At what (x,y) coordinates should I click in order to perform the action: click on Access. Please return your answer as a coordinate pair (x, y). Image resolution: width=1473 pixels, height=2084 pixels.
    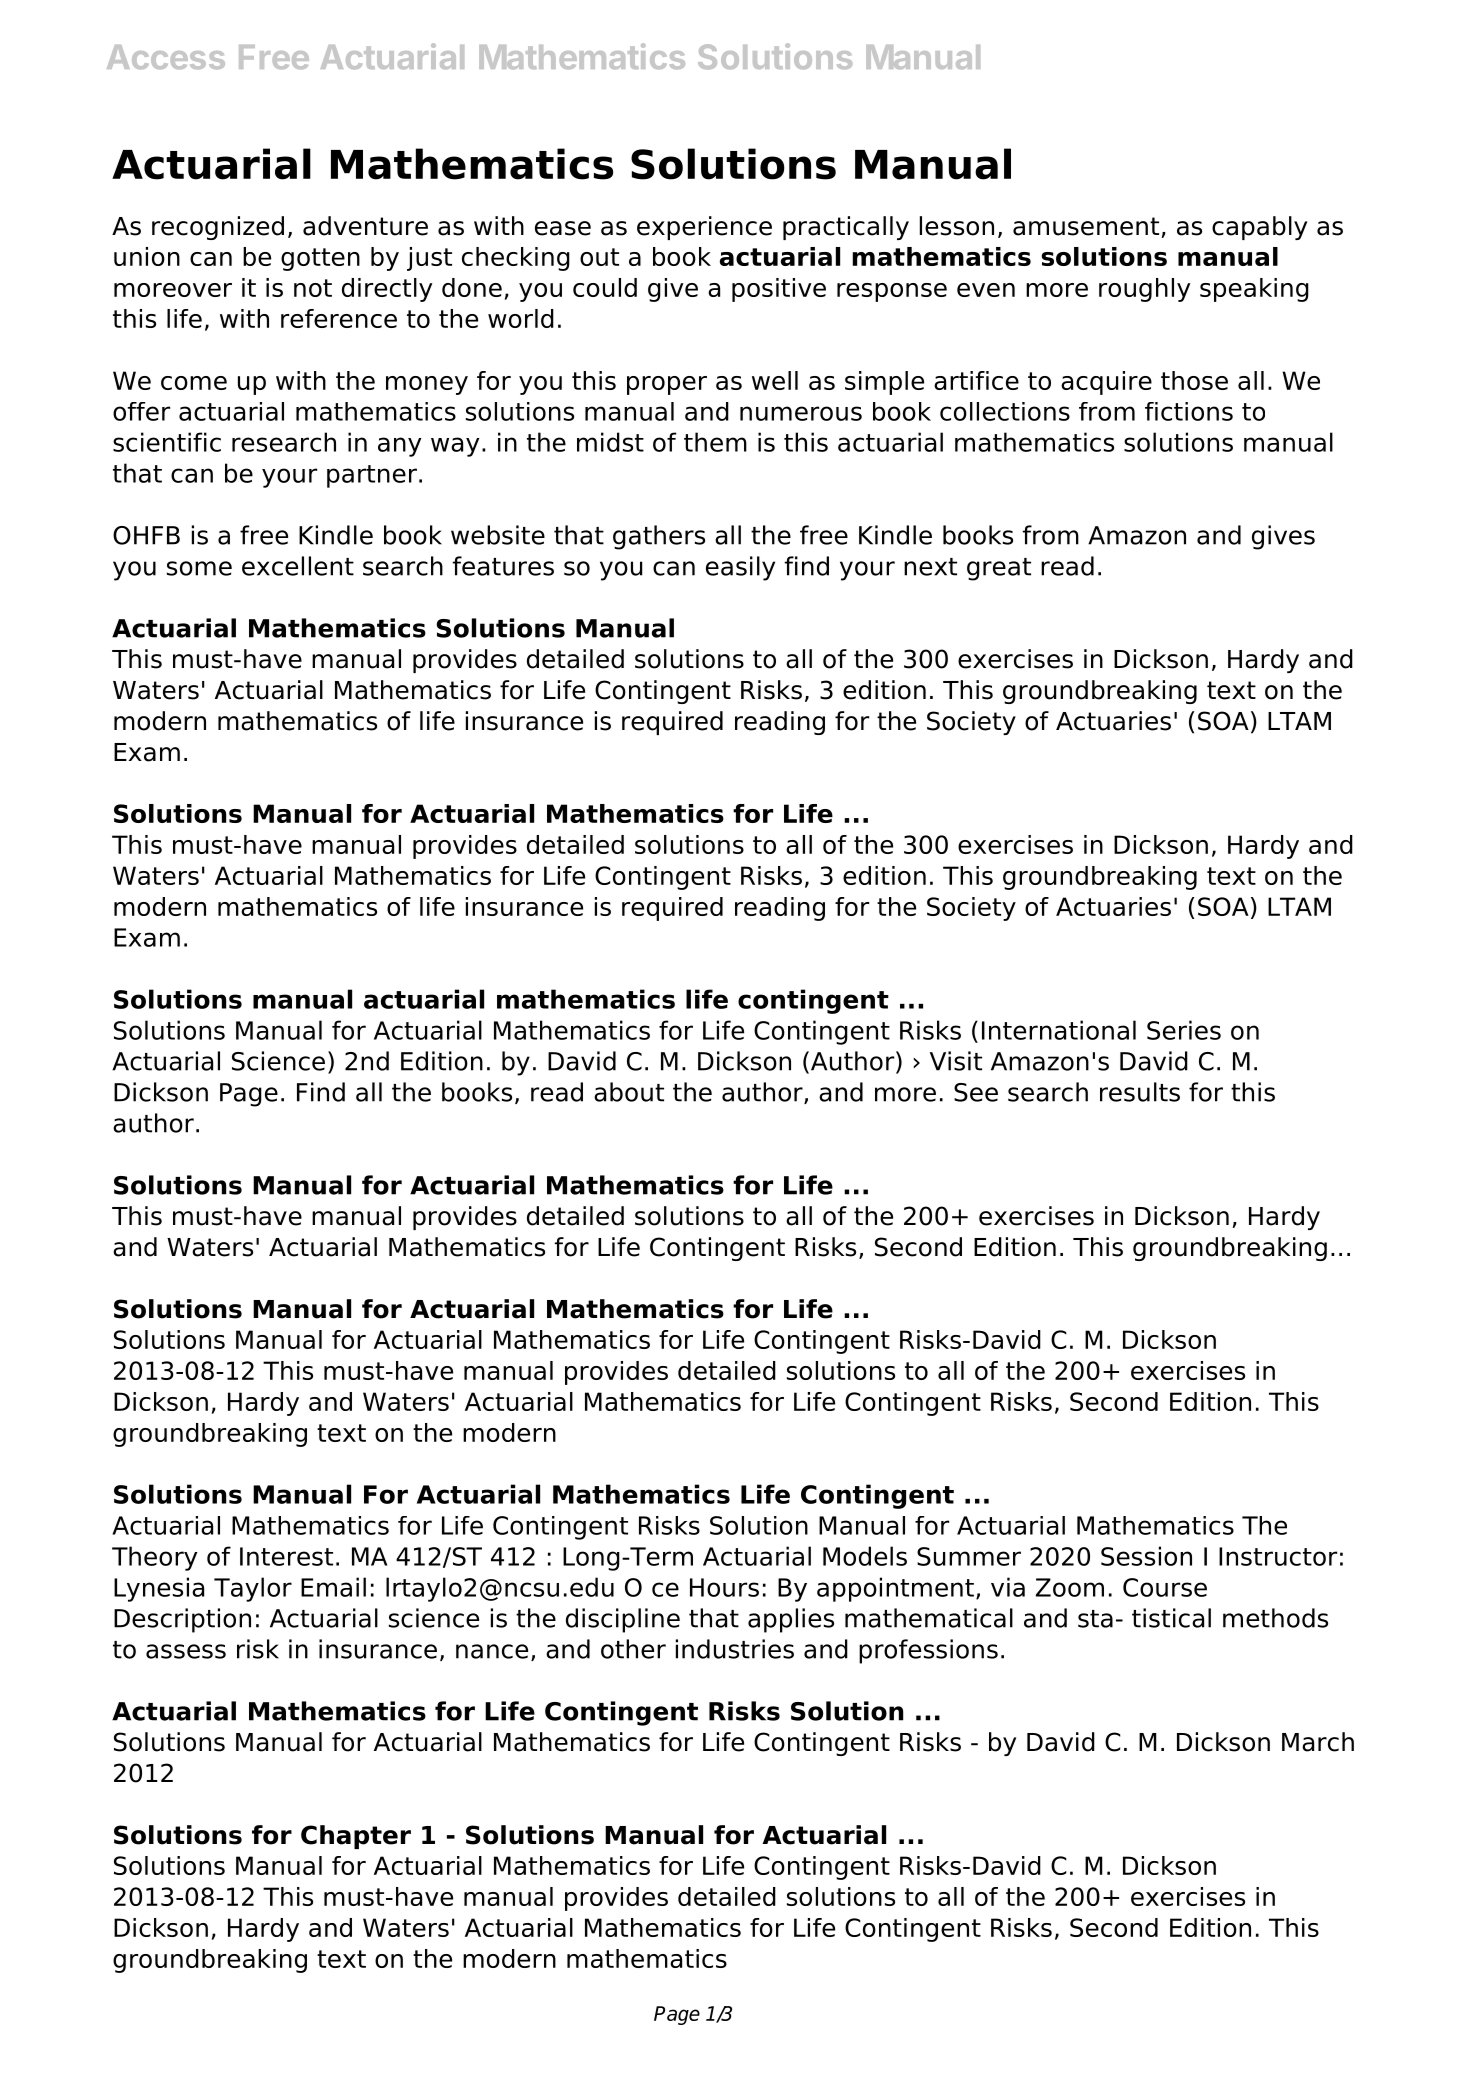
    Looking at the image, I should click on (166, 57).
